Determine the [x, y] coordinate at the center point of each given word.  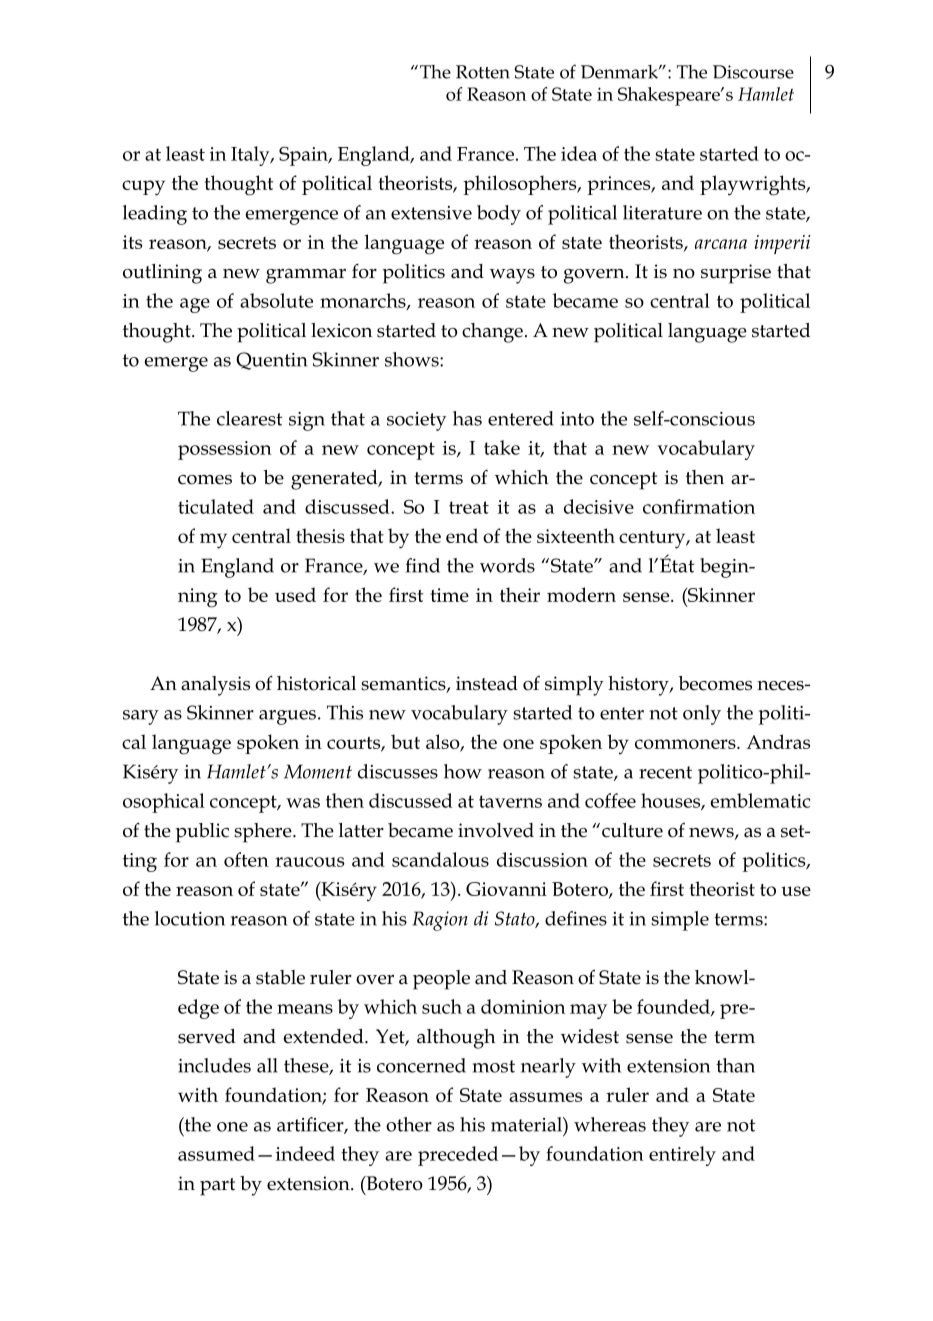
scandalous [440, 859]
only [702, 715]
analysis [215, 686]
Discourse [753, 72]
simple [680, 921]
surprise [736, 274]
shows [413, 359]
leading [155, 215]
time [449, 595]
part [217, 1187]
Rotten [483, 72]
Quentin [271, 361]
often [246, 859]
